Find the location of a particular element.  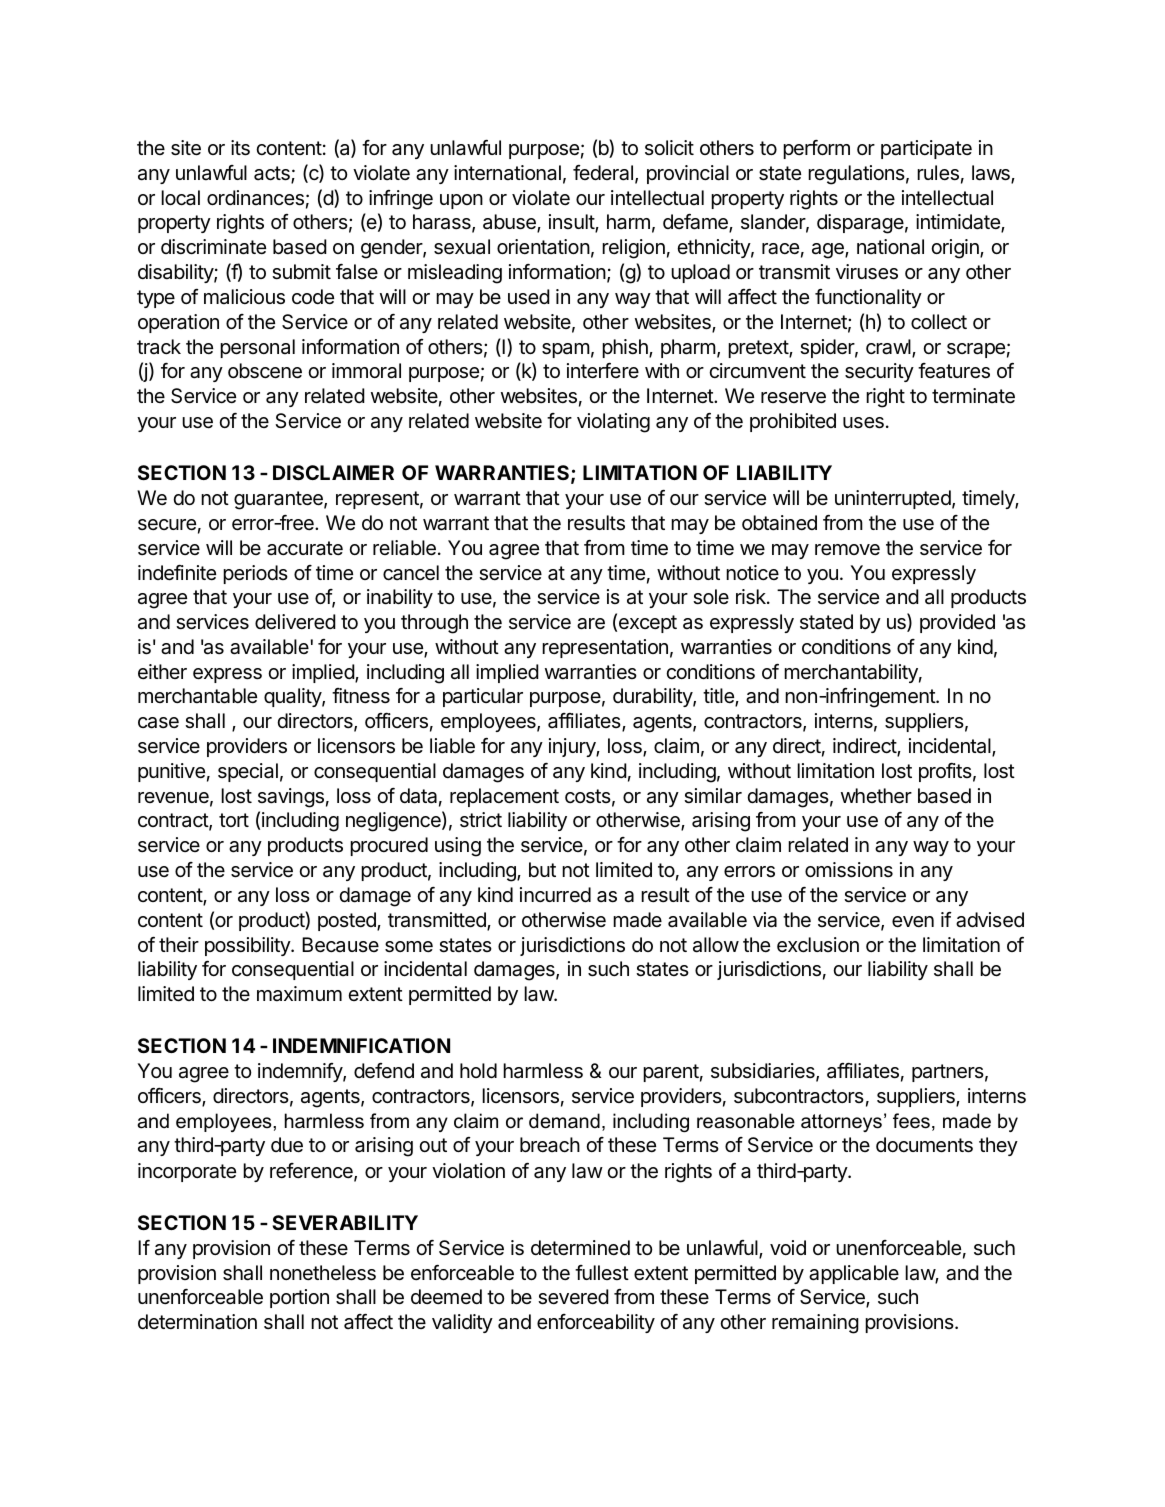

special is located at coordinates (248, 772).
